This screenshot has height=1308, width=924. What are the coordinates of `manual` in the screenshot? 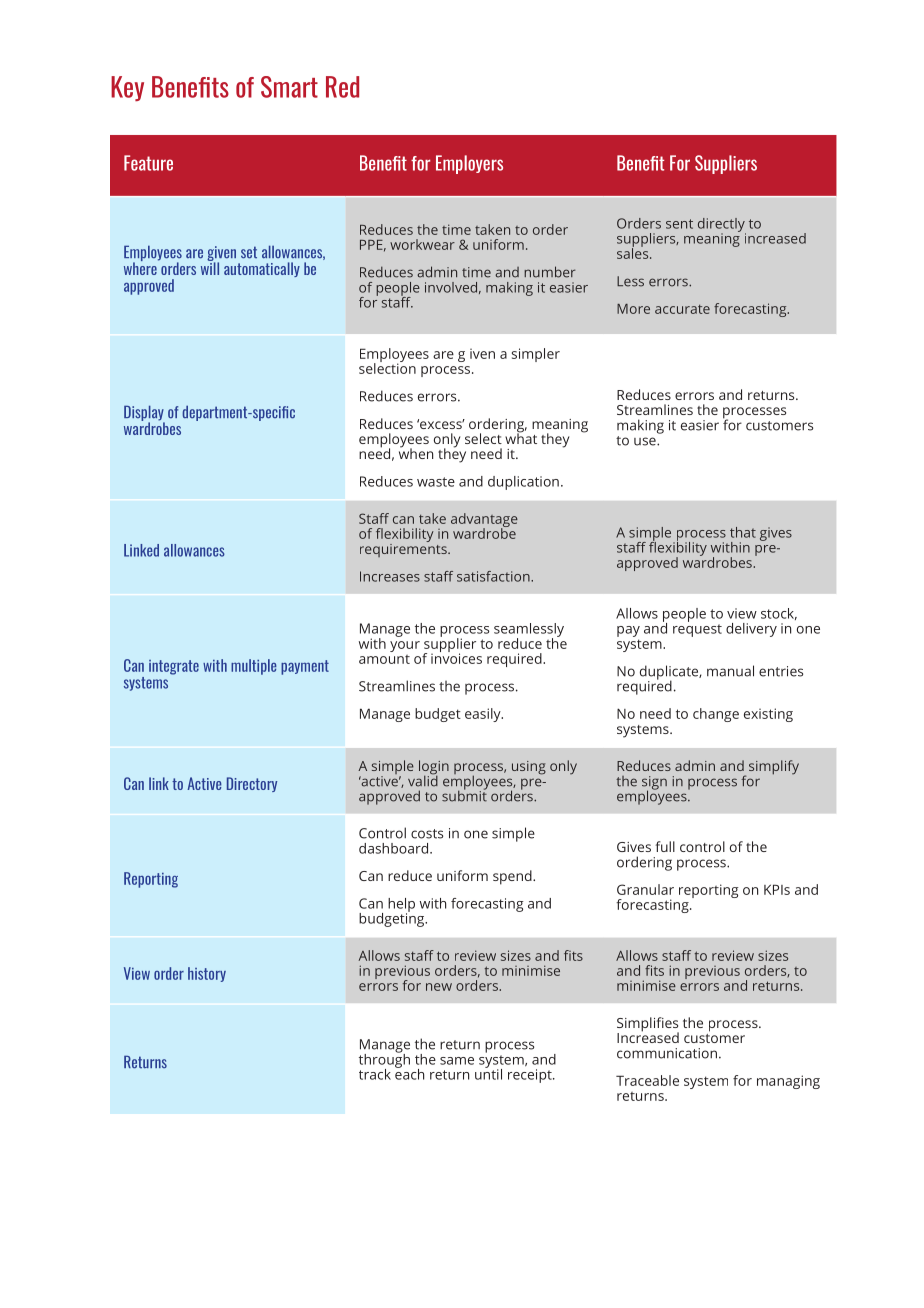 It's located at (730, 671).
